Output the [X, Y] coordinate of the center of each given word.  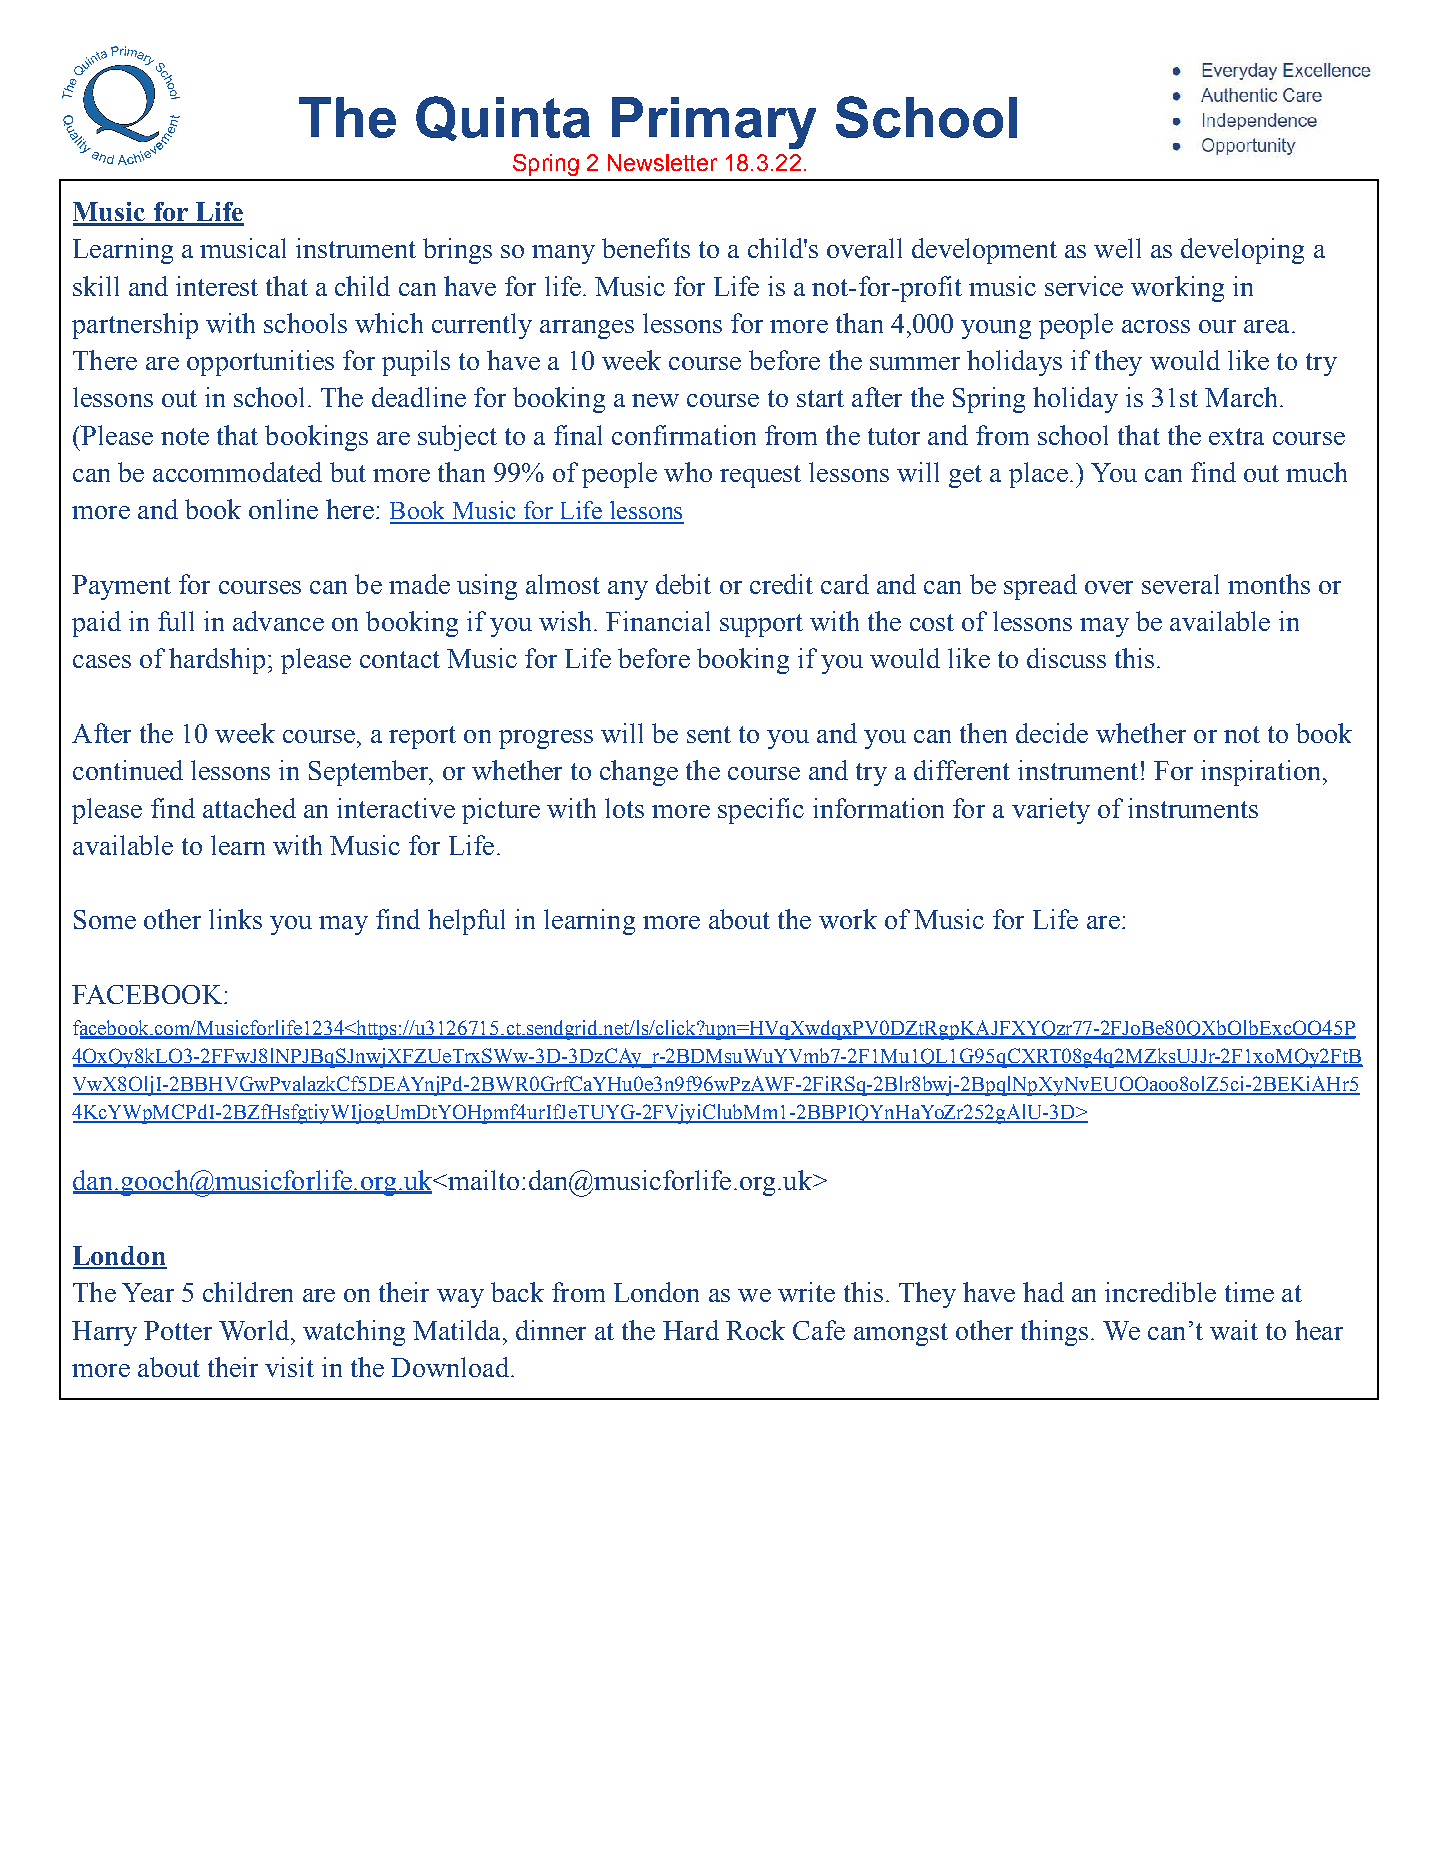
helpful [466, 922]
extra [1236, 436]
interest [217, 286]
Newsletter [662, 162]
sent [709, 734]
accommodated [237, 472]
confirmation [684, 435]
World [254, 1330]
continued [128, 770]
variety [1051, 811]
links [235, 919]
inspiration [1260, 773]
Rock [755, 1330]
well [1117, 248]
